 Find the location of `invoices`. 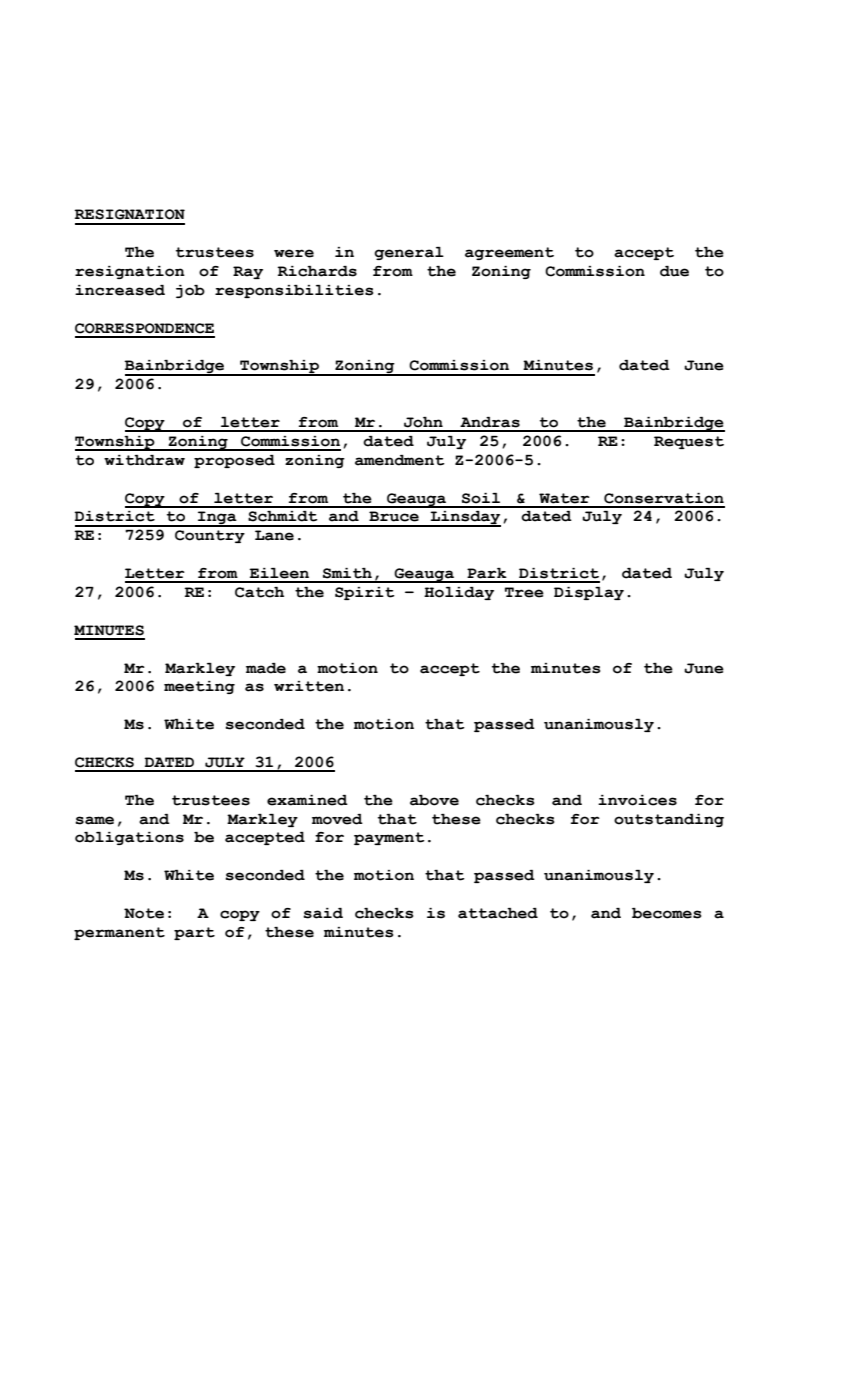

invoices is located at coordinates (637, 800).
